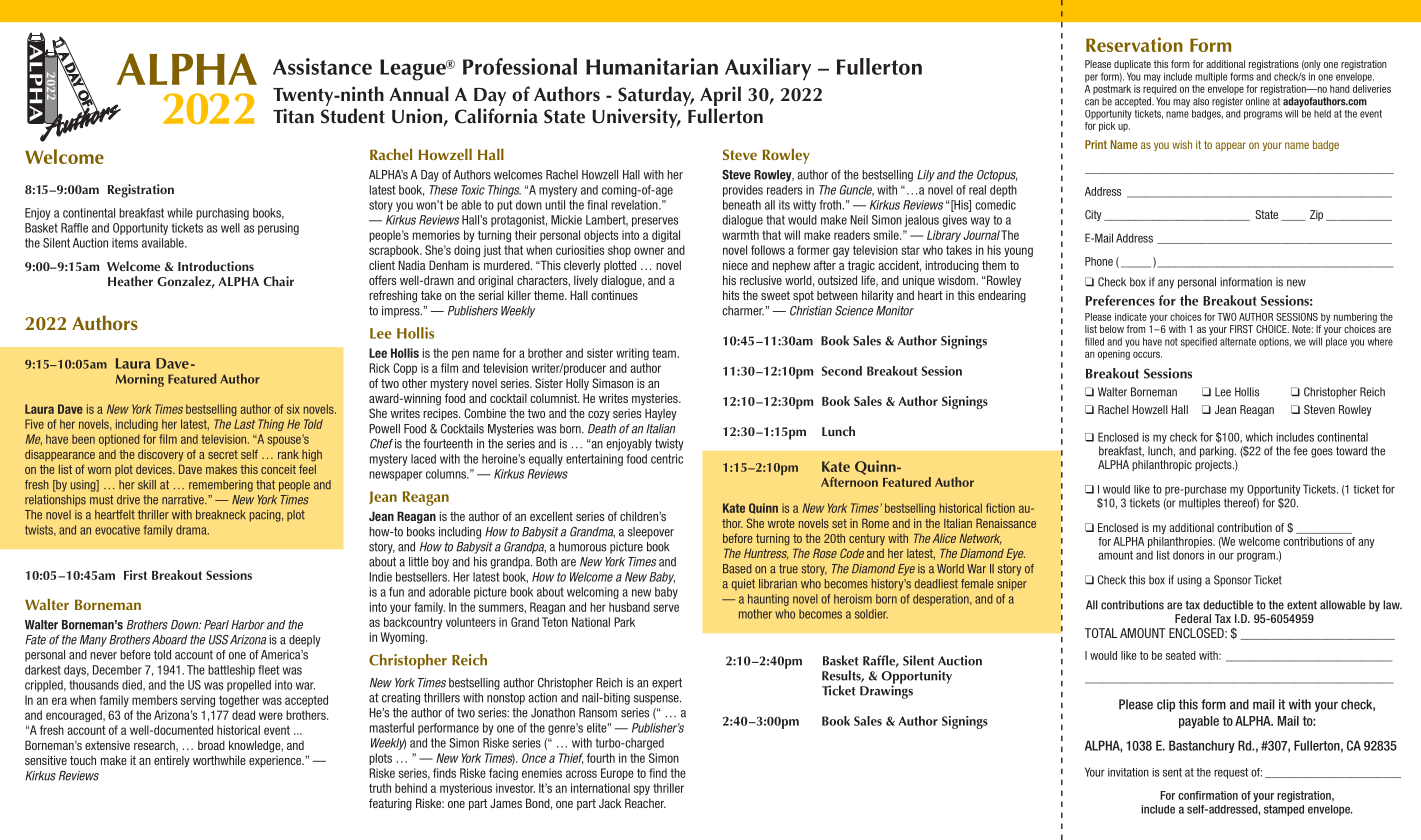 This document has height=840, width=1421. Describe the element at coordinates (130, 281) in the document. I see `Heather` at that location.
